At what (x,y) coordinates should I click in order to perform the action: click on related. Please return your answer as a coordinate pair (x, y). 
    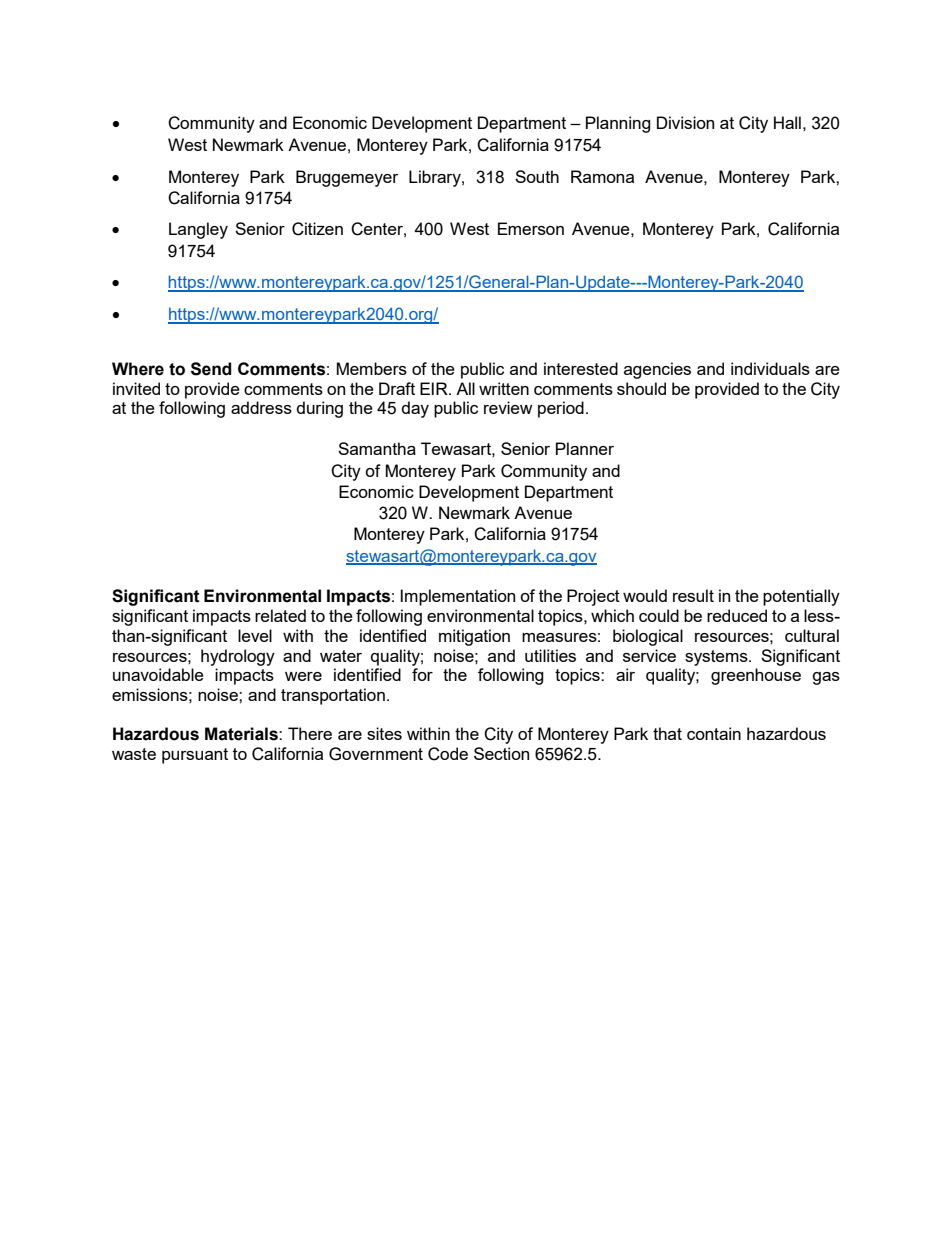
    Looking at the image, I should click on (280, 615).
